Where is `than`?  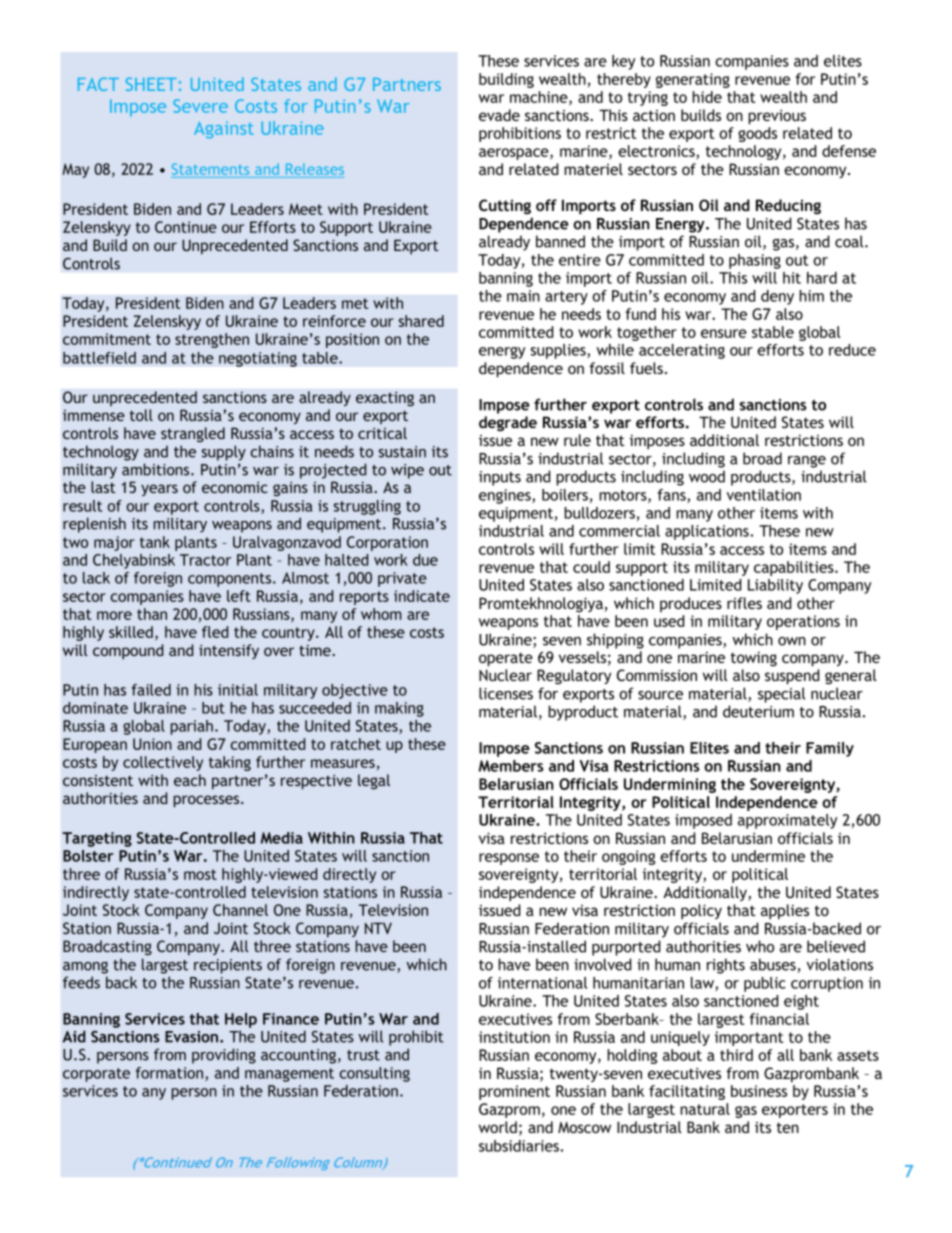 than is located at coordinates (152, 614).
